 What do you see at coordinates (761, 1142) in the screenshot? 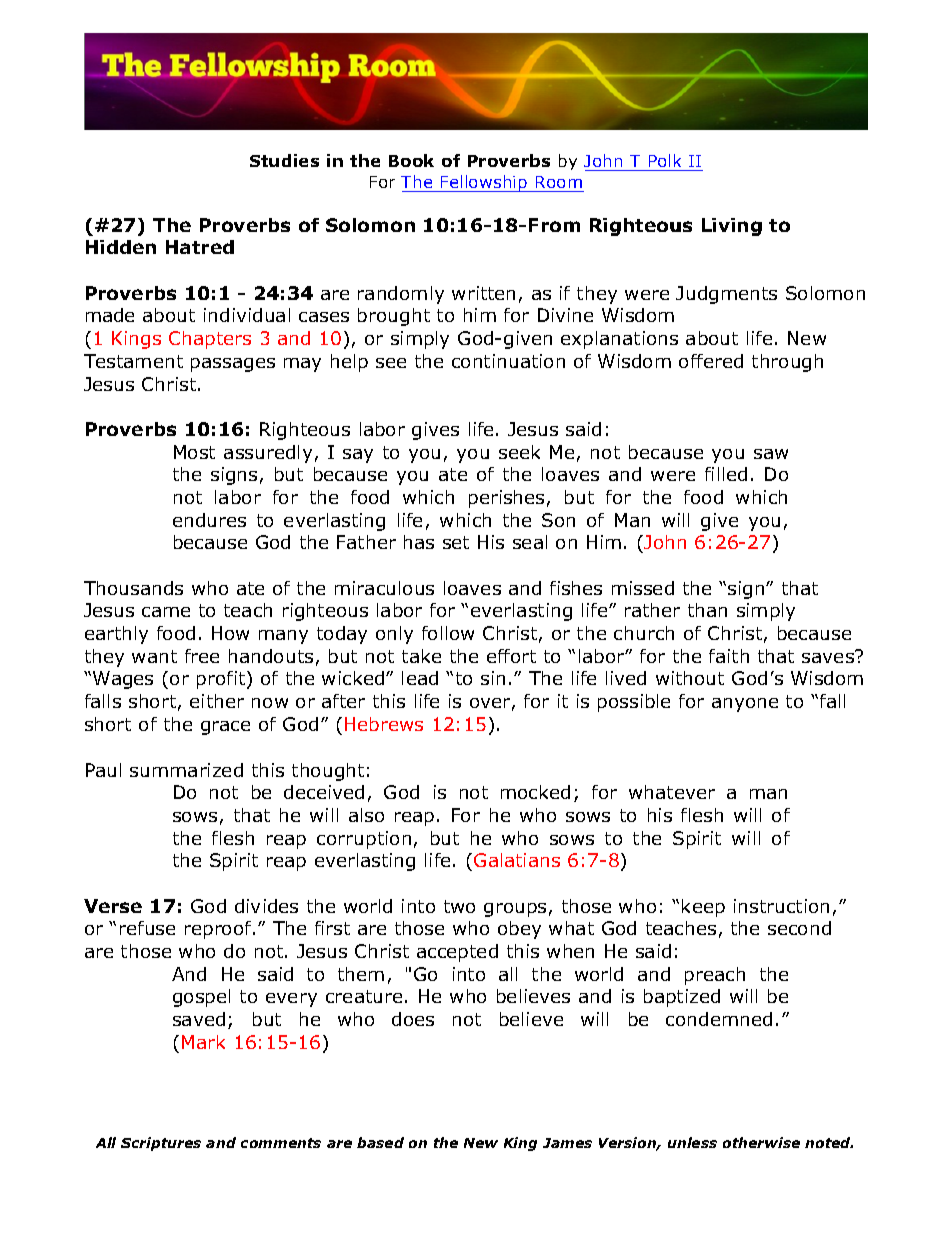
I see `otherwise` at bounding box center [761, 1142].
